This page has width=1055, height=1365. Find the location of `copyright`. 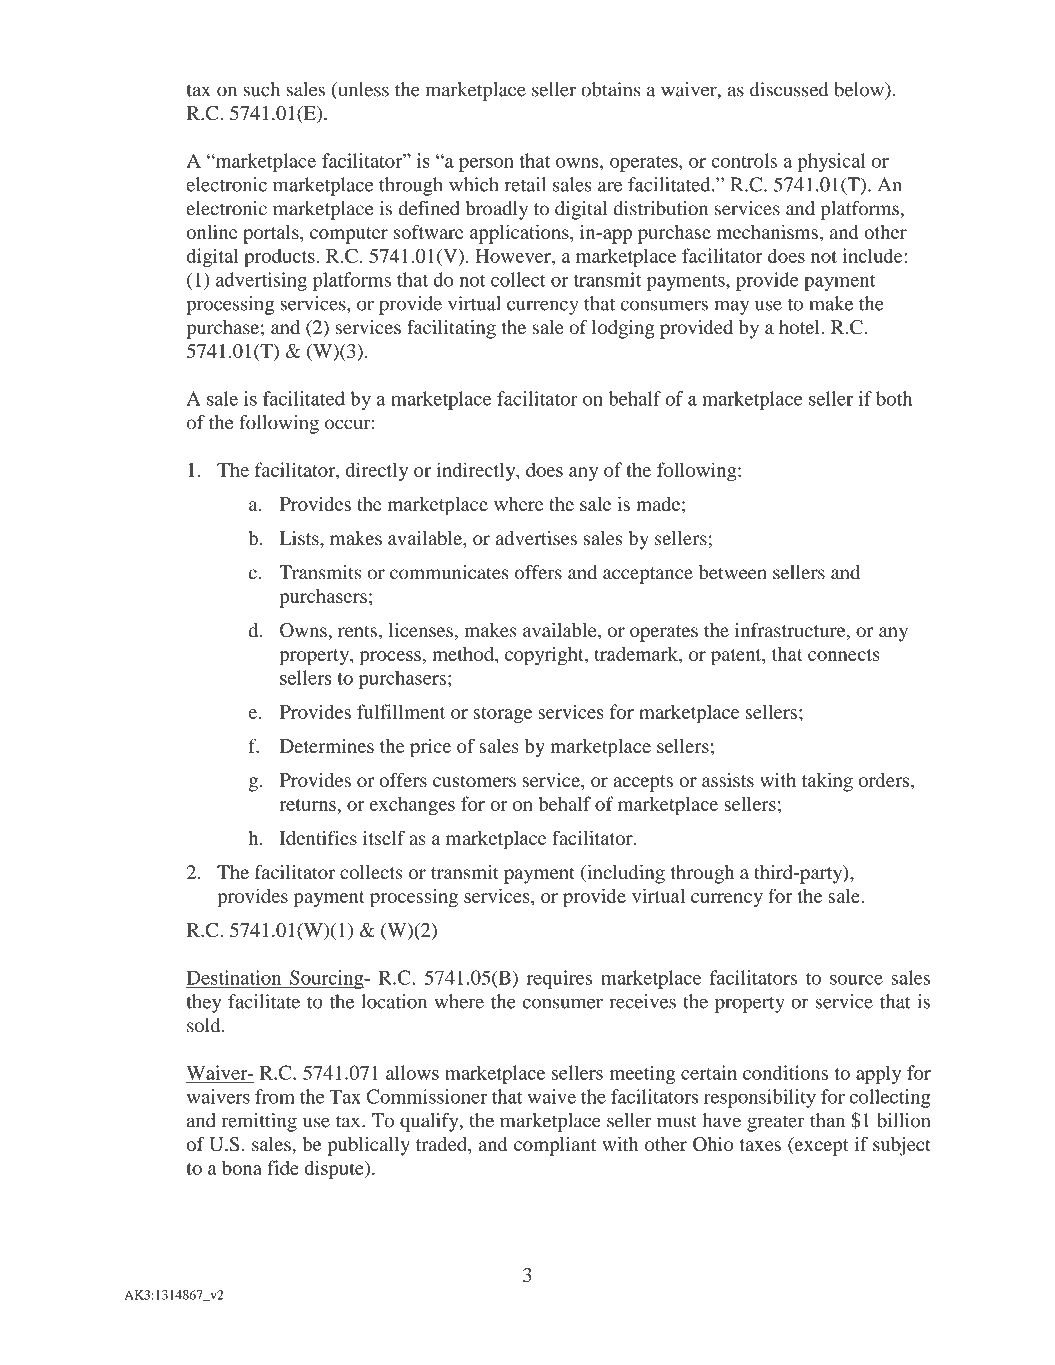

copyright is located at coordinates (545, 656).
